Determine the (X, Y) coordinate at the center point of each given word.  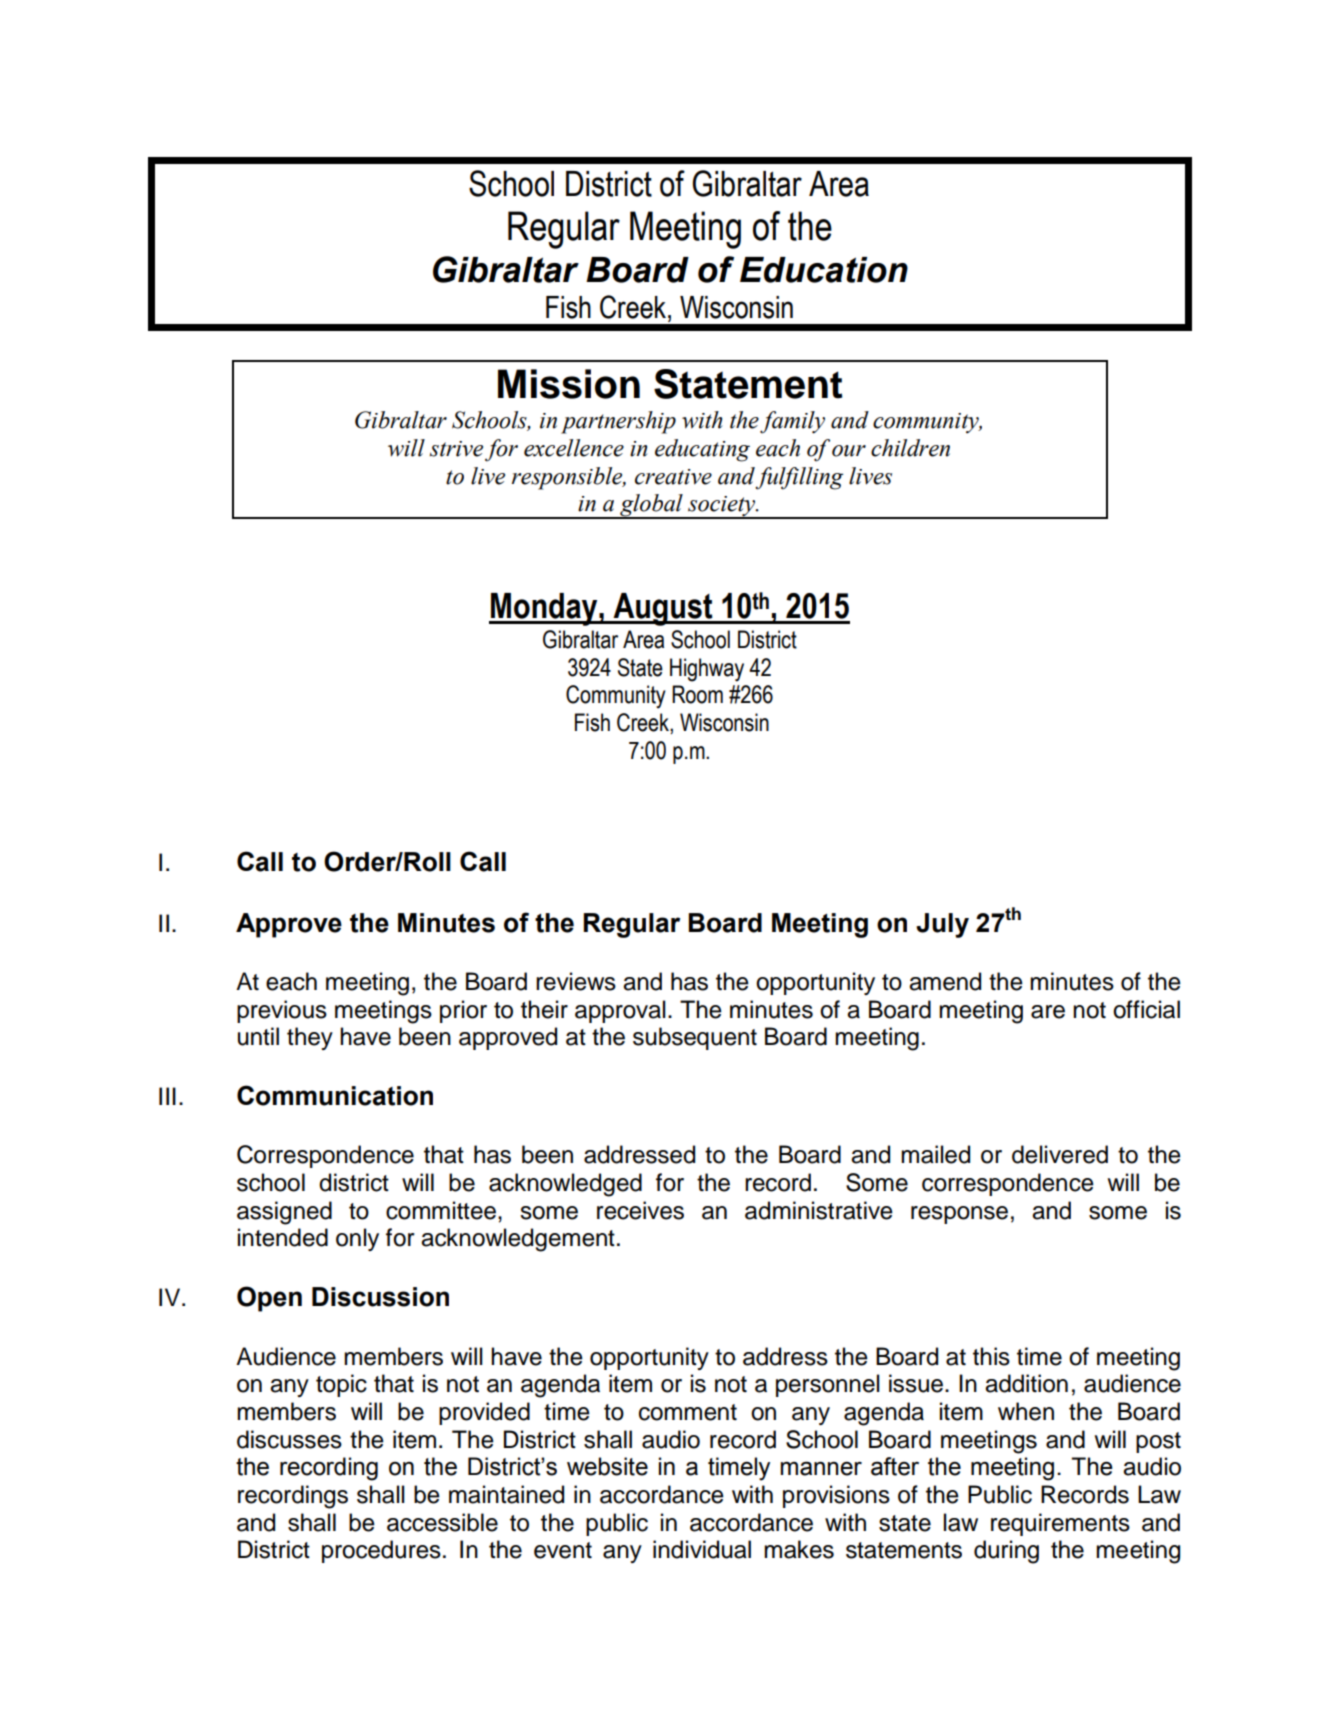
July (942, 925)
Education (824, 270)
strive (456, 449)
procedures (381, 1551)
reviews (576, 981)
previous (282, 1011)
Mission (569, 384)
